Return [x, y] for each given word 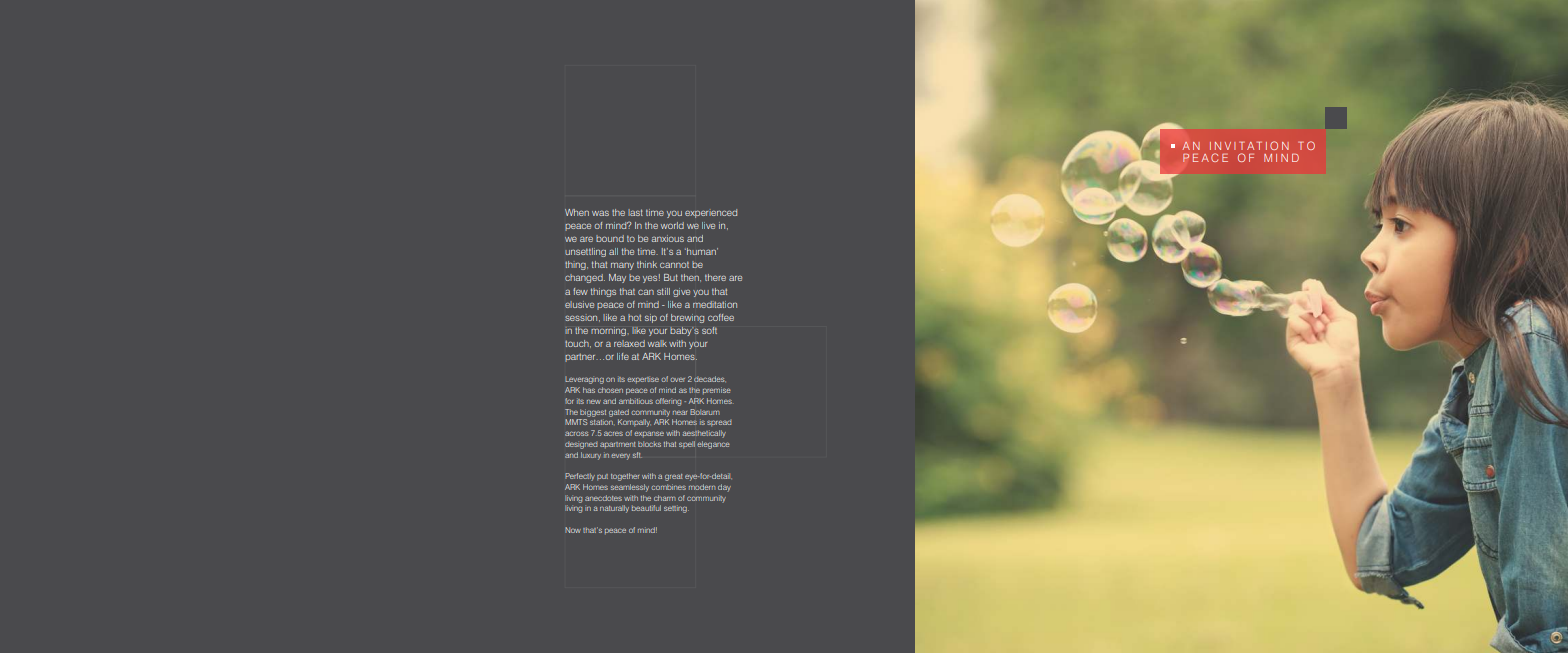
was [600, 213]
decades [710, 379]
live [708, 225]
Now [573, 530]
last [635, 212]
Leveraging [584, 380]
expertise [643, 380]
